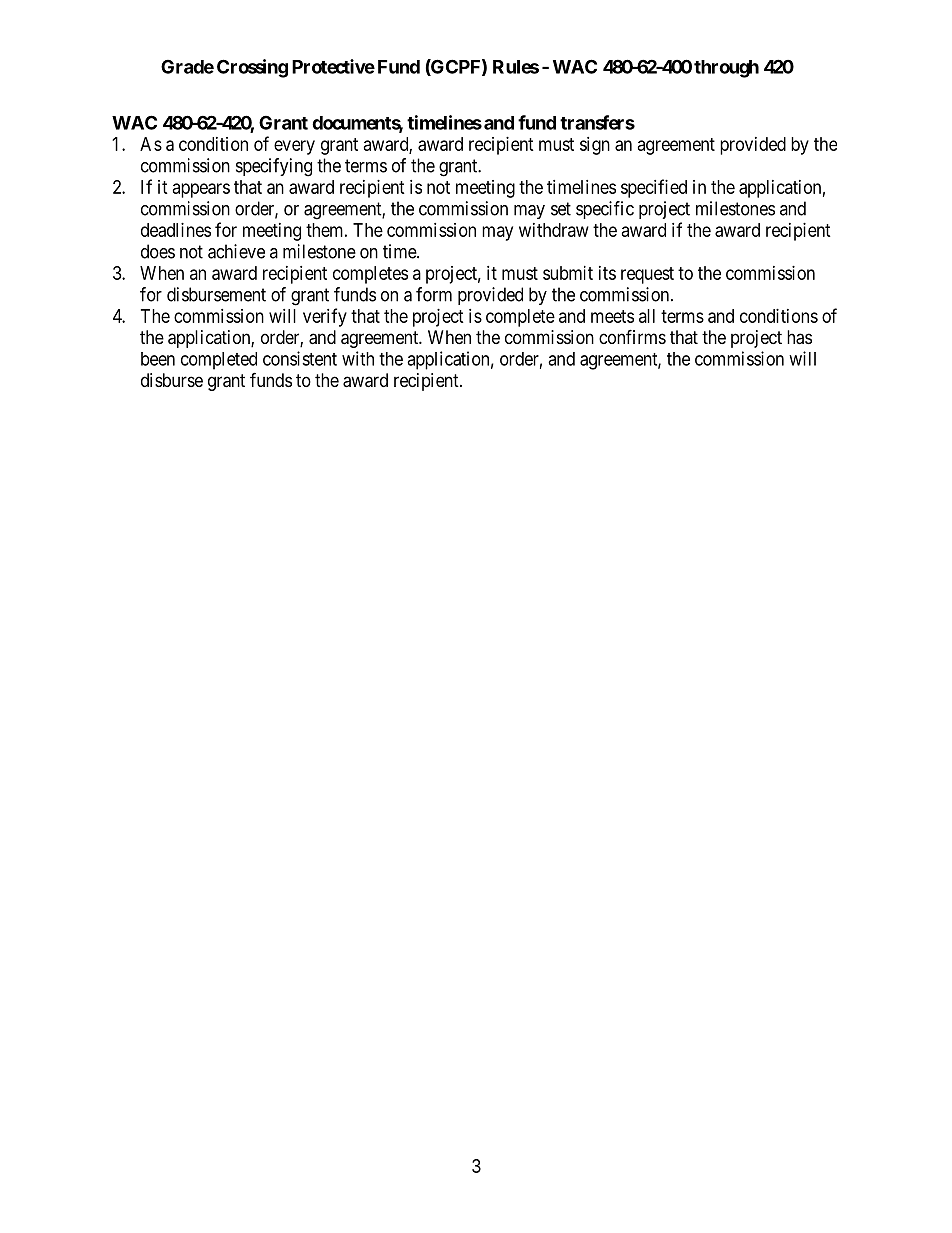 Image resolution: width=952 pixels, height=1233 pixels. I want to click on set, so click(561, 209).
